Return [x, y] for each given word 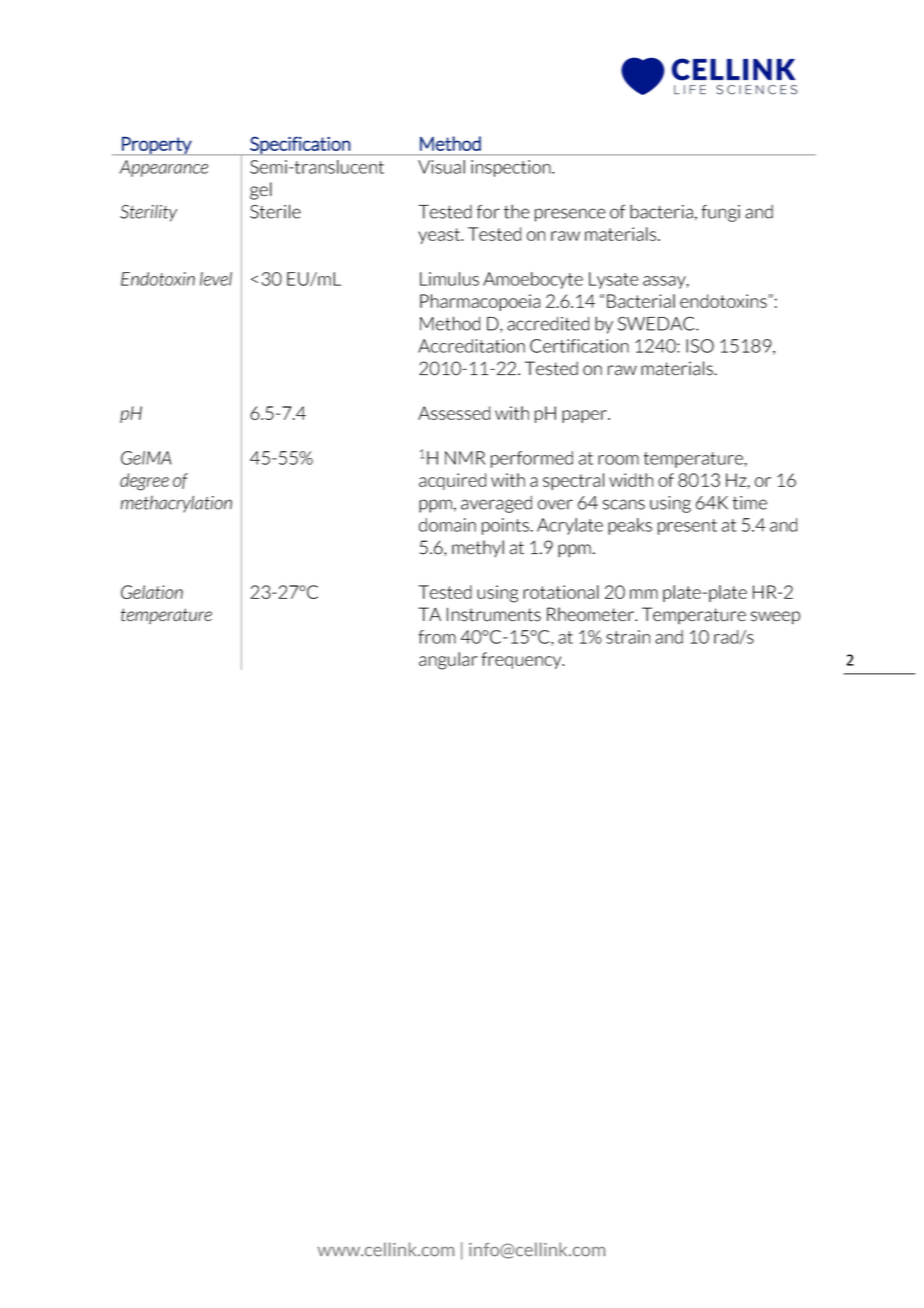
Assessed [454, 413]
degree [144, 482]
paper [585, 416]
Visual [441, 167]
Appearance [163, 168]
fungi [720, 213]
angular [448, 661]
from [437, 637]
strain [628, 637]
